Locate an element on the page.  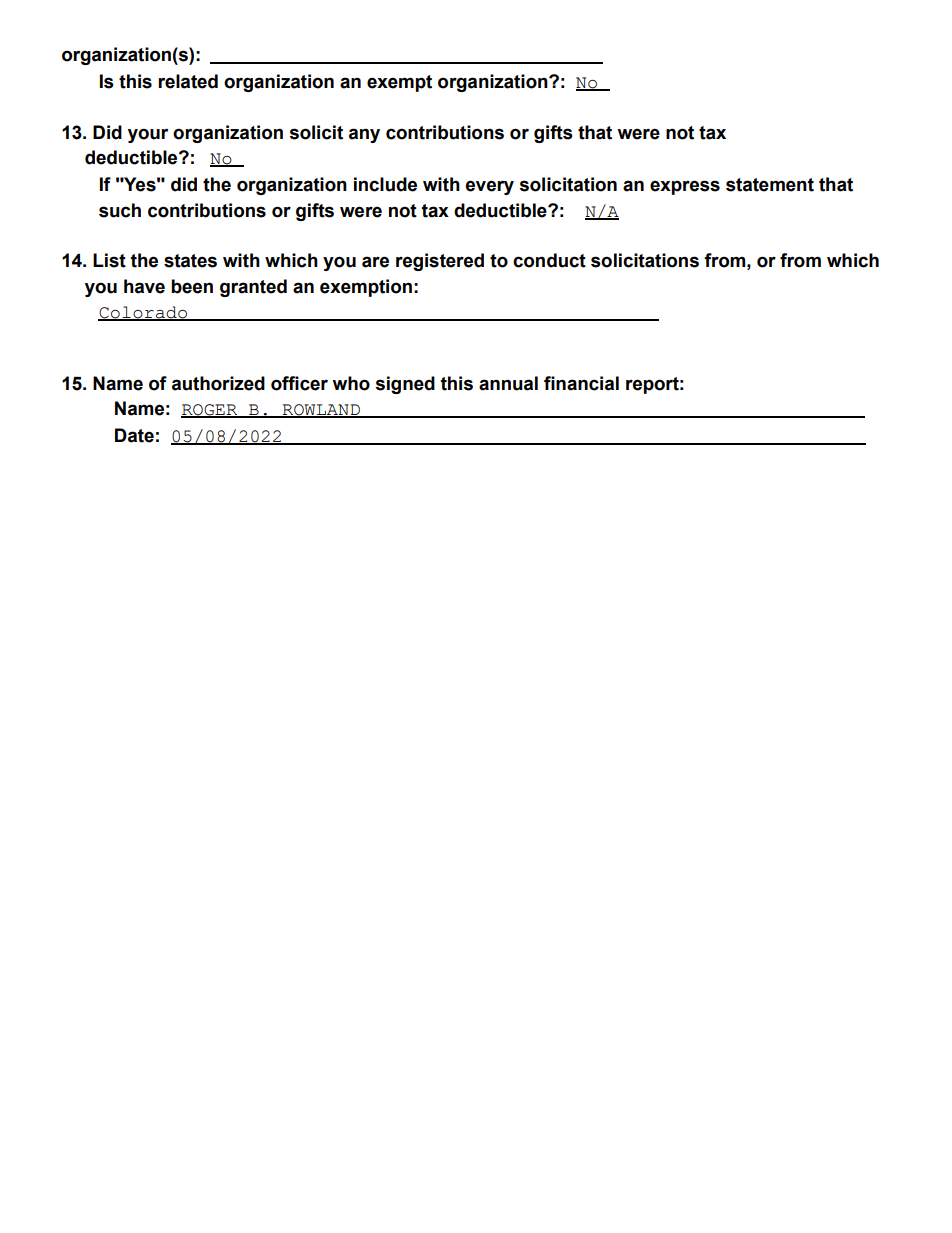
any is located at coordinates (364, 135).
